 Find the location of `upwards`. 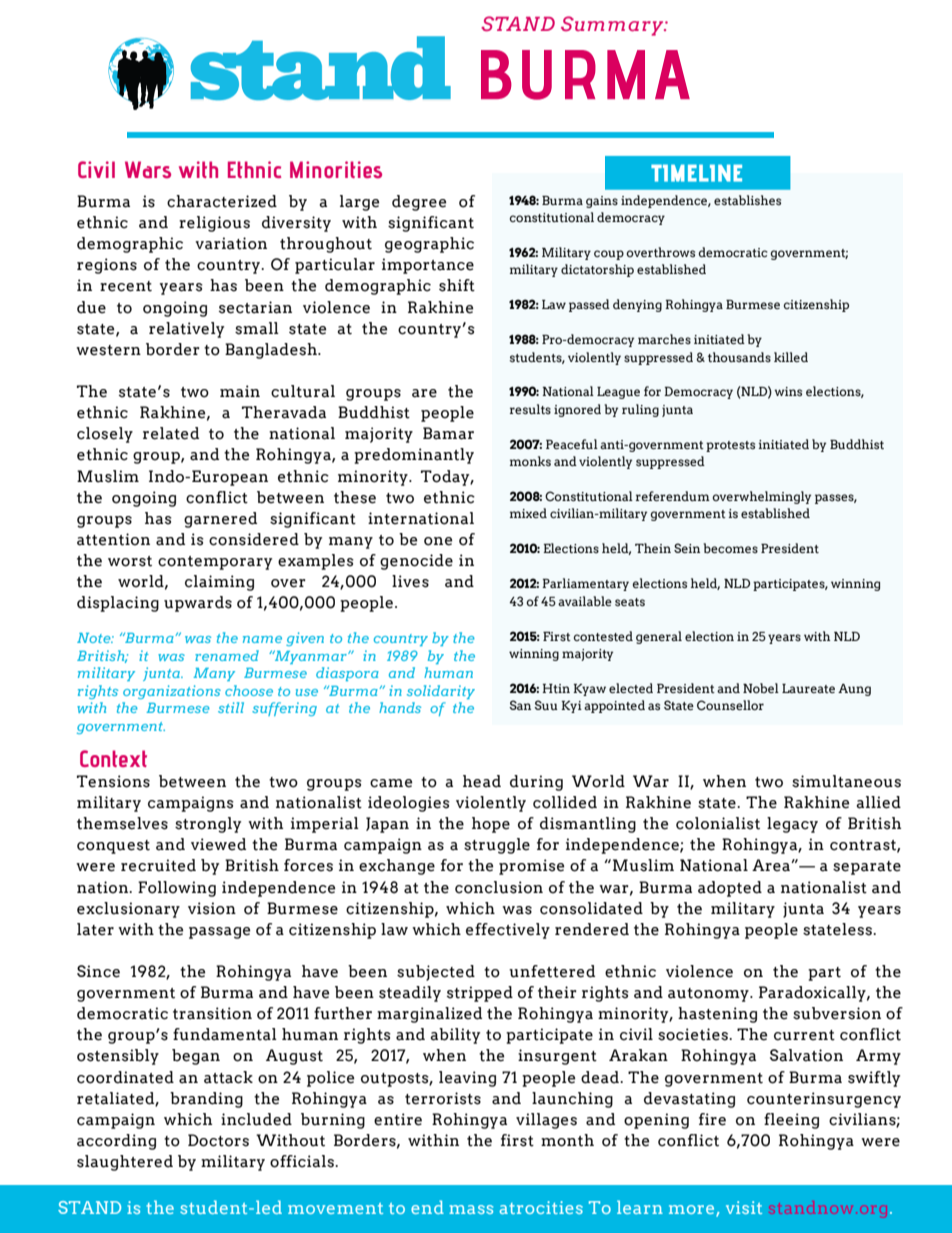

upwards is located at coordinates (198, 604).
